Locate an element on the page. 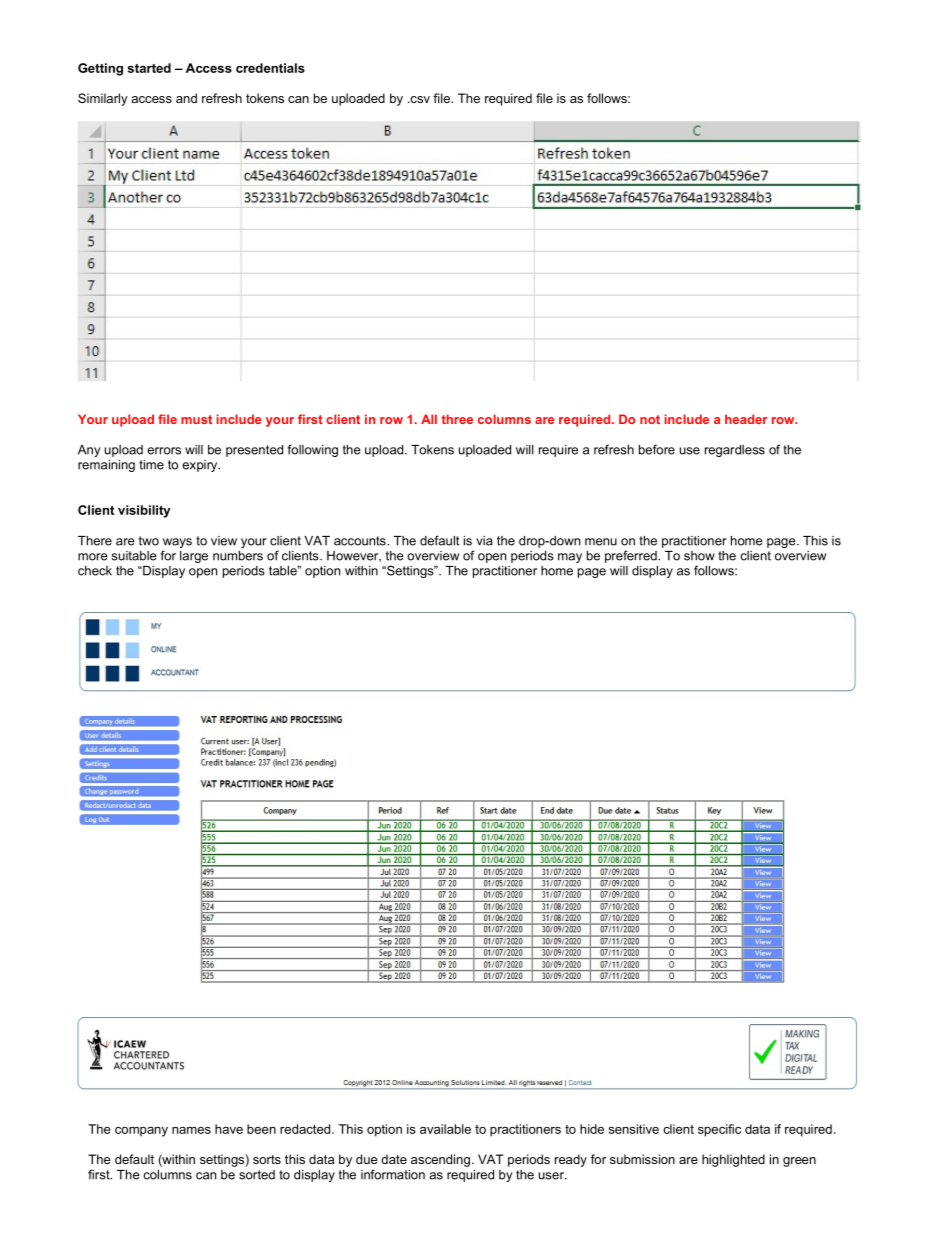 The width and height of the document is (952, 1233). large is located at coordinates (194, 557).
